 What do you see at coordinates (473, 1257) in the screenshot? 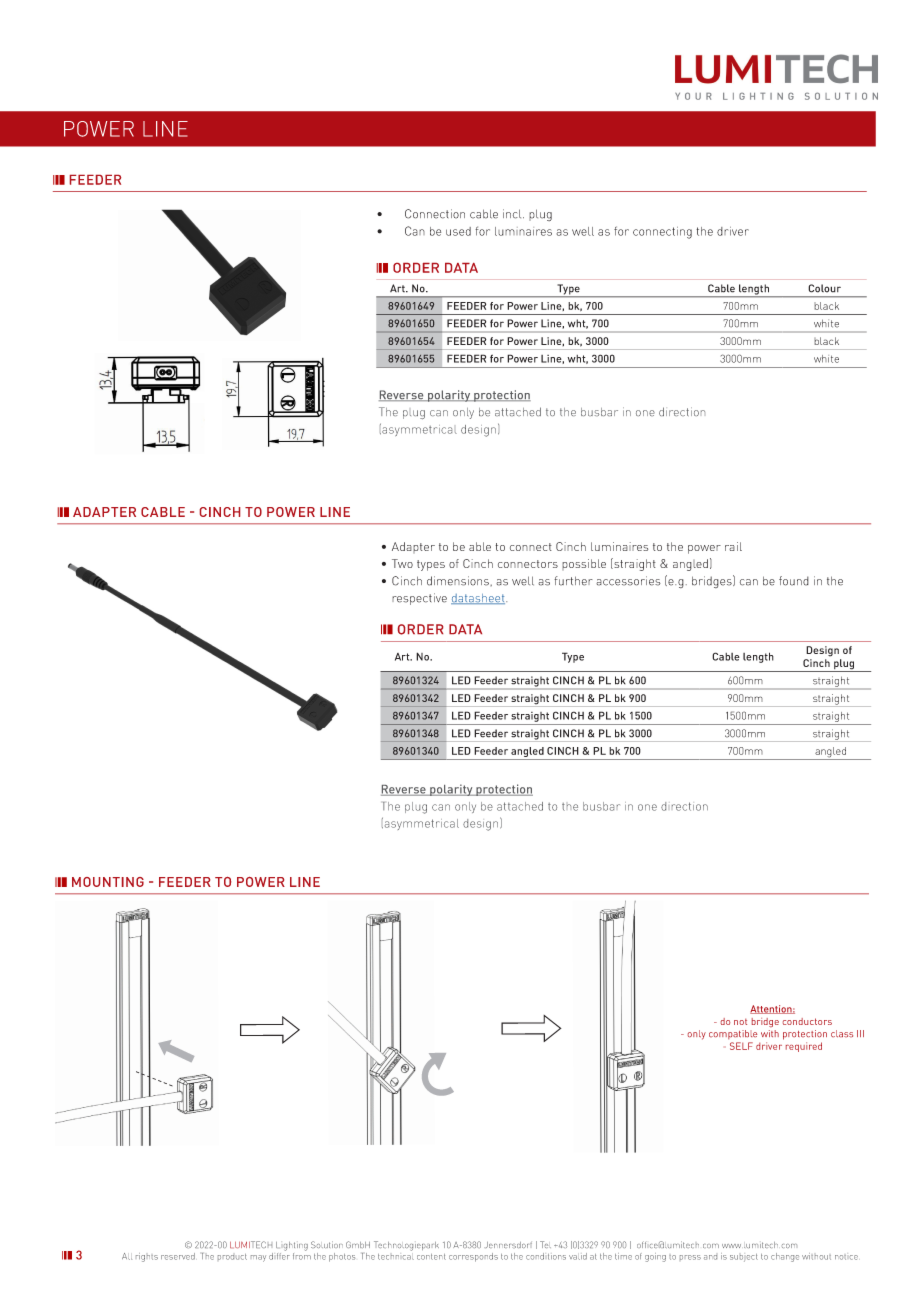
I see `corresponds` at bounding box center [473, 1257].
